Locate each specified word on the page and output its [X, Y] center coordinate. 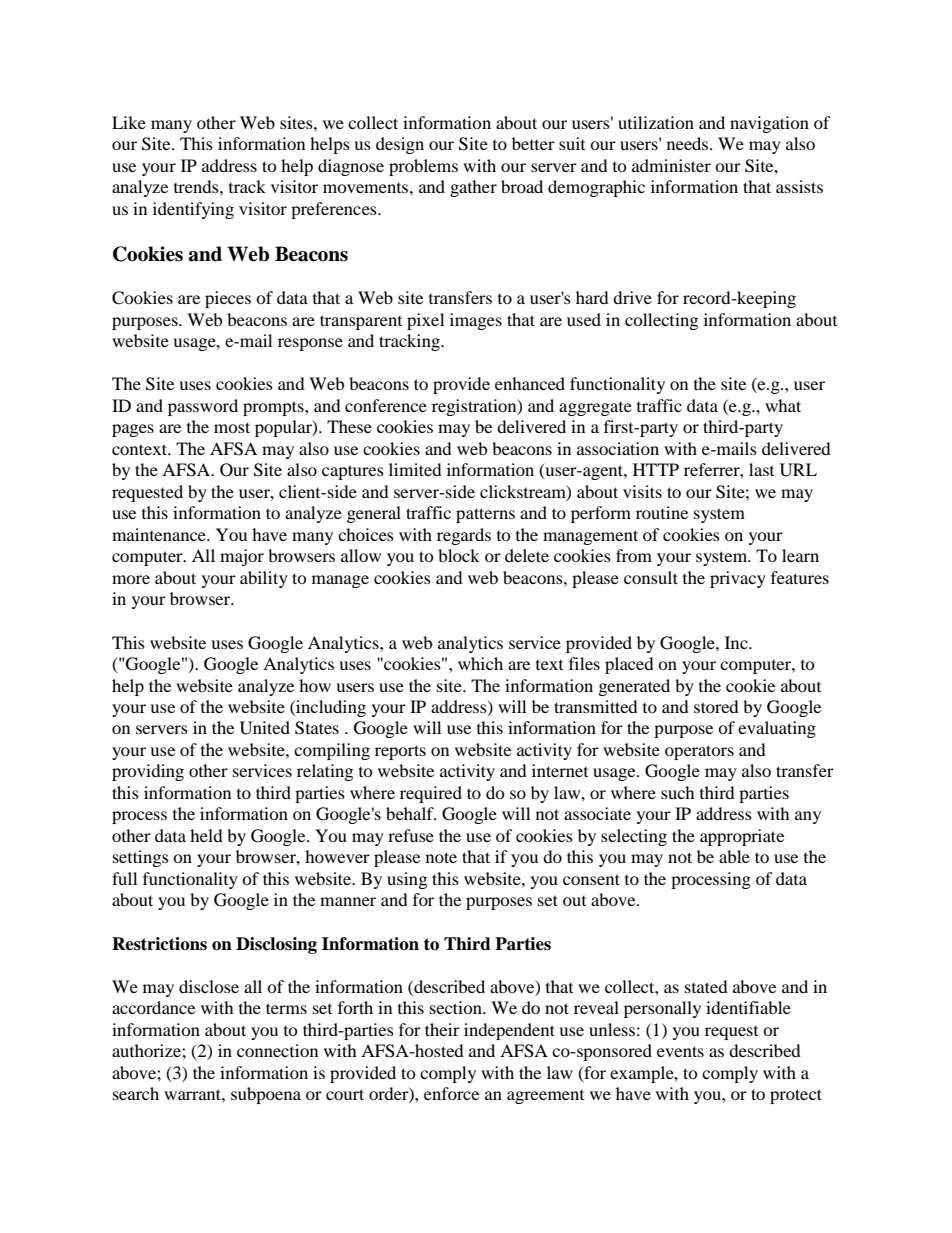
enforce [451, 1093]
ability [264, 579]
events [680, 1051]
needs [689, 143]
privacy [738, 579]
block [459, 555]
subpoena [266, 1095]
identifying [193, 210]
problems [423, 167]
